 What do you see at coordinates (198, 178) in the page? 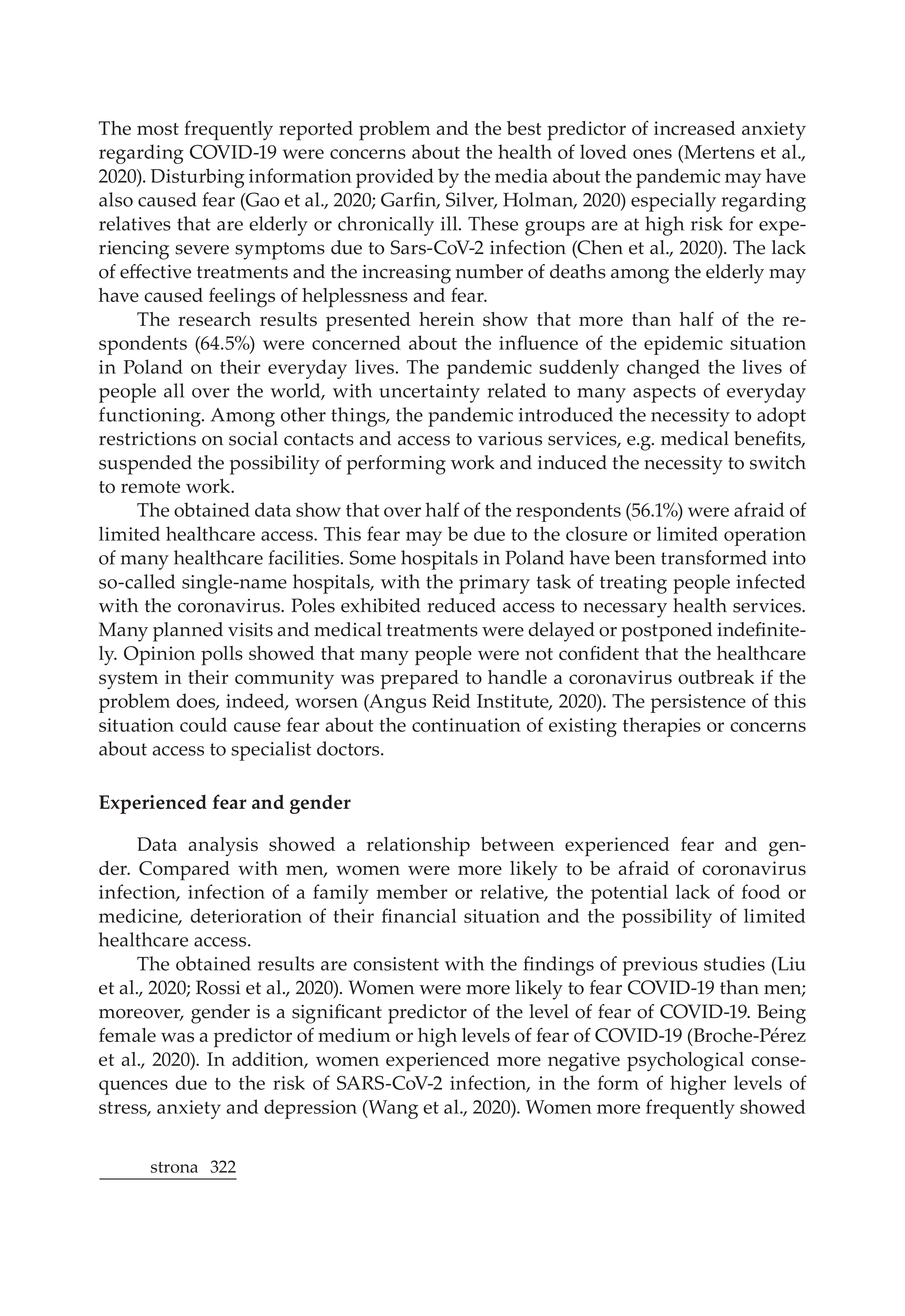
I see `Disturbing` at bounding box center [198, 178].
